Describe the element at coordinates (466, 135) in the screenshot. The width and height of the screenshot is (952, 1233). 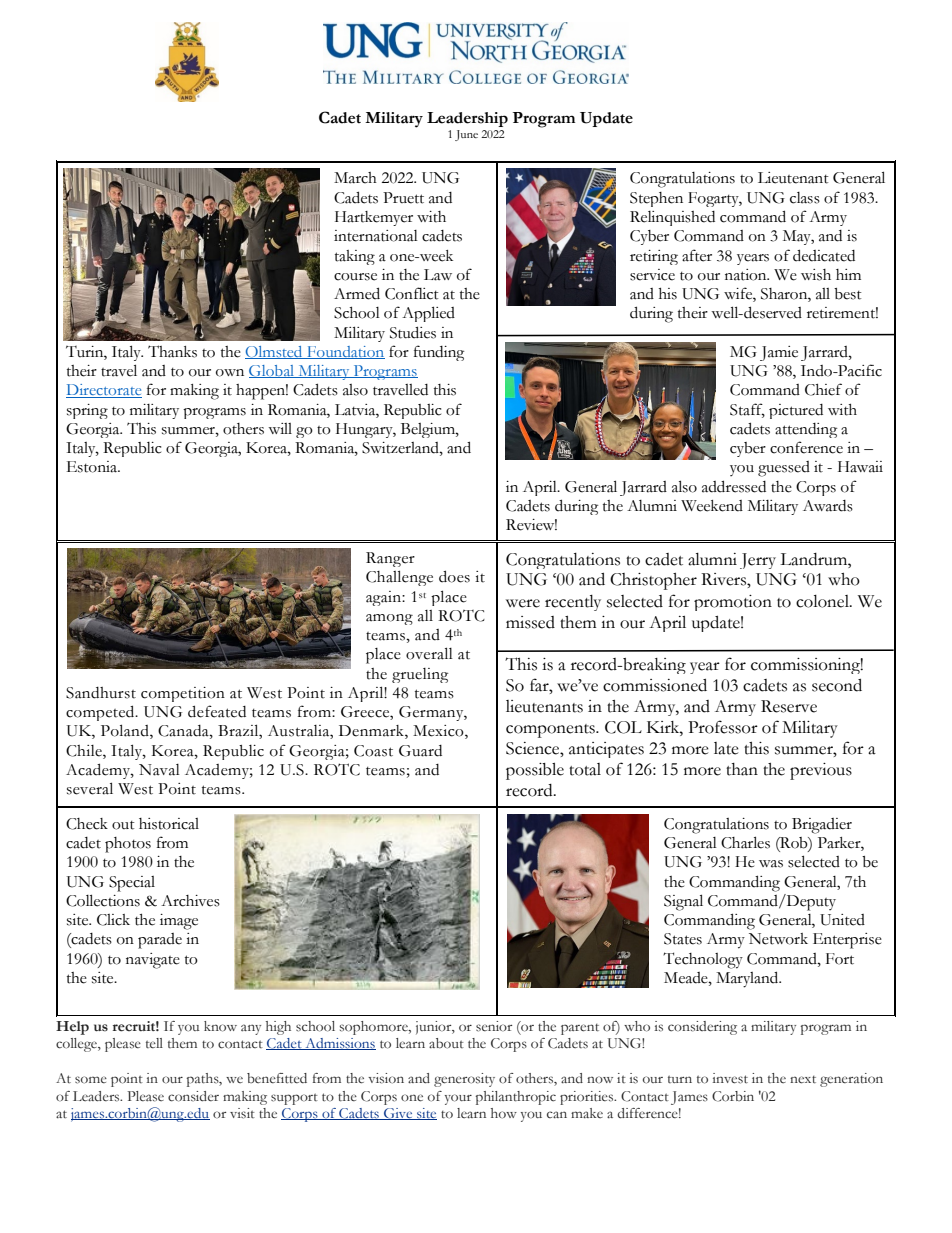
I see `June` at that location.
